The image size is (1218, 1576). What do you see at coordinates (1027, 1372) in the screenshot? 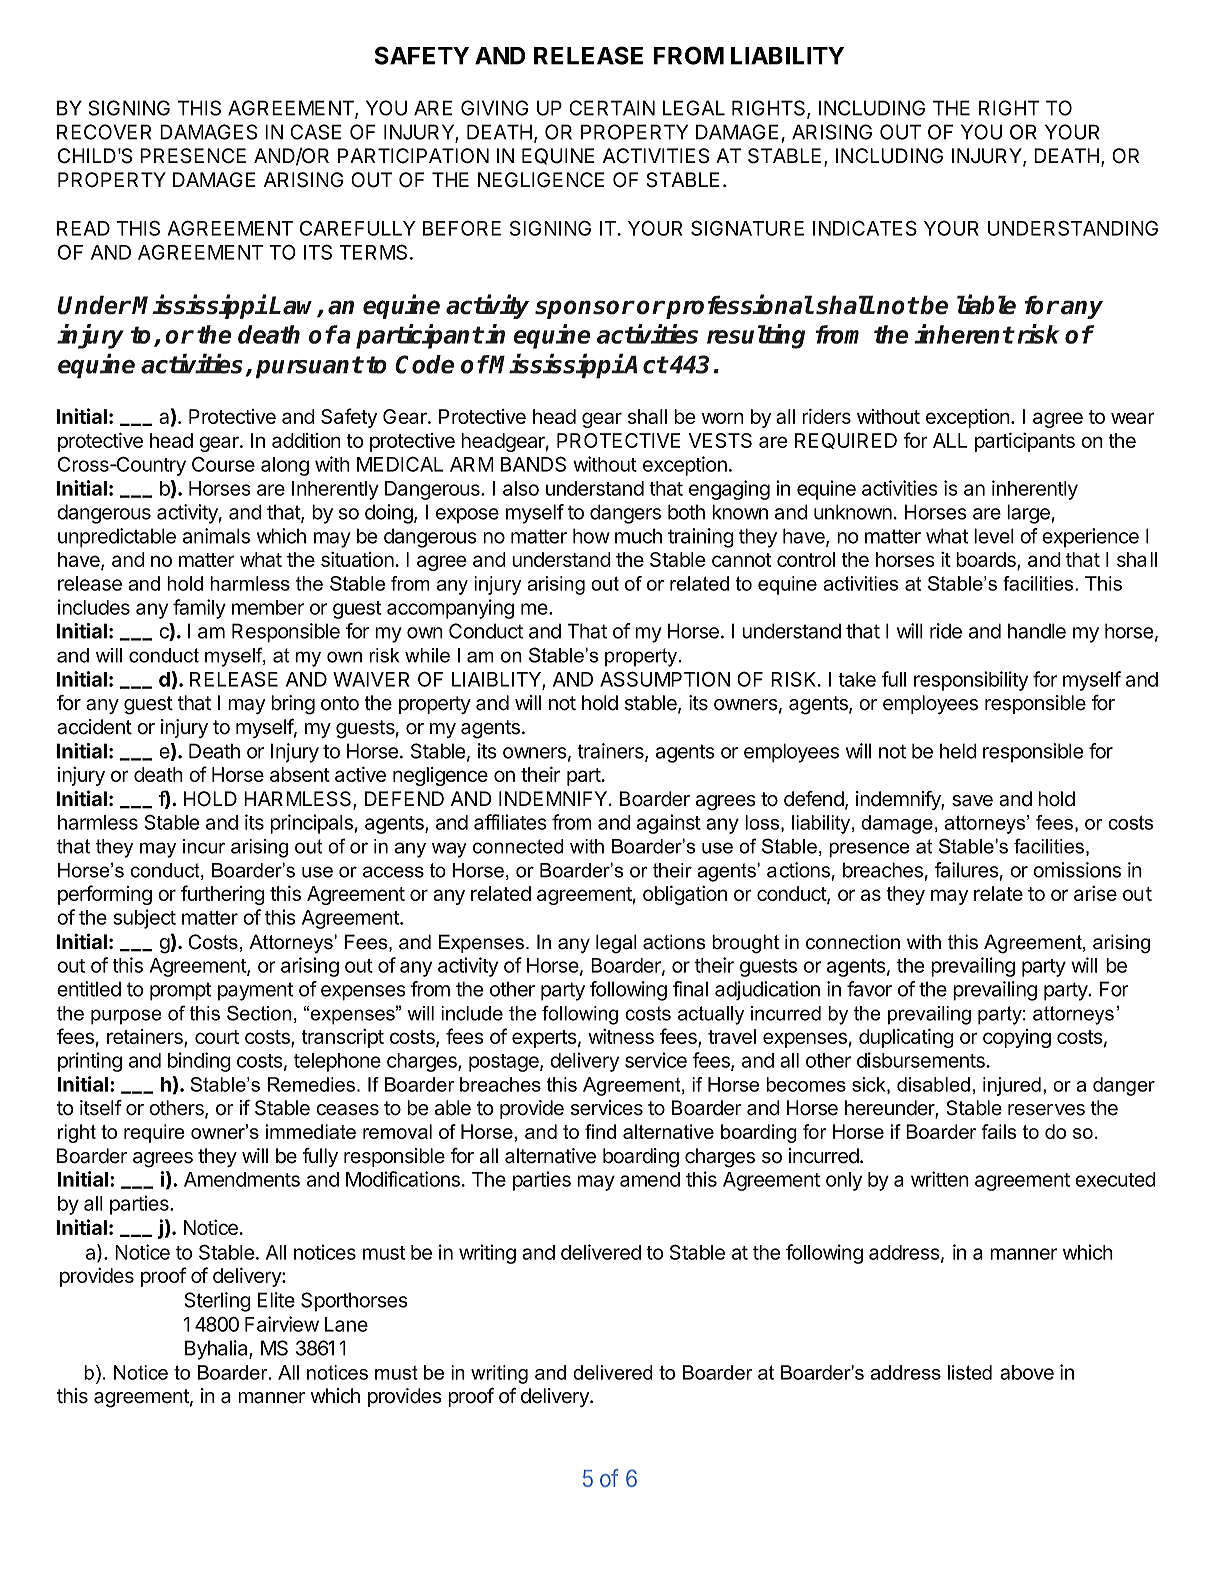
I see `above` at bounding box center [1027, 1372].
